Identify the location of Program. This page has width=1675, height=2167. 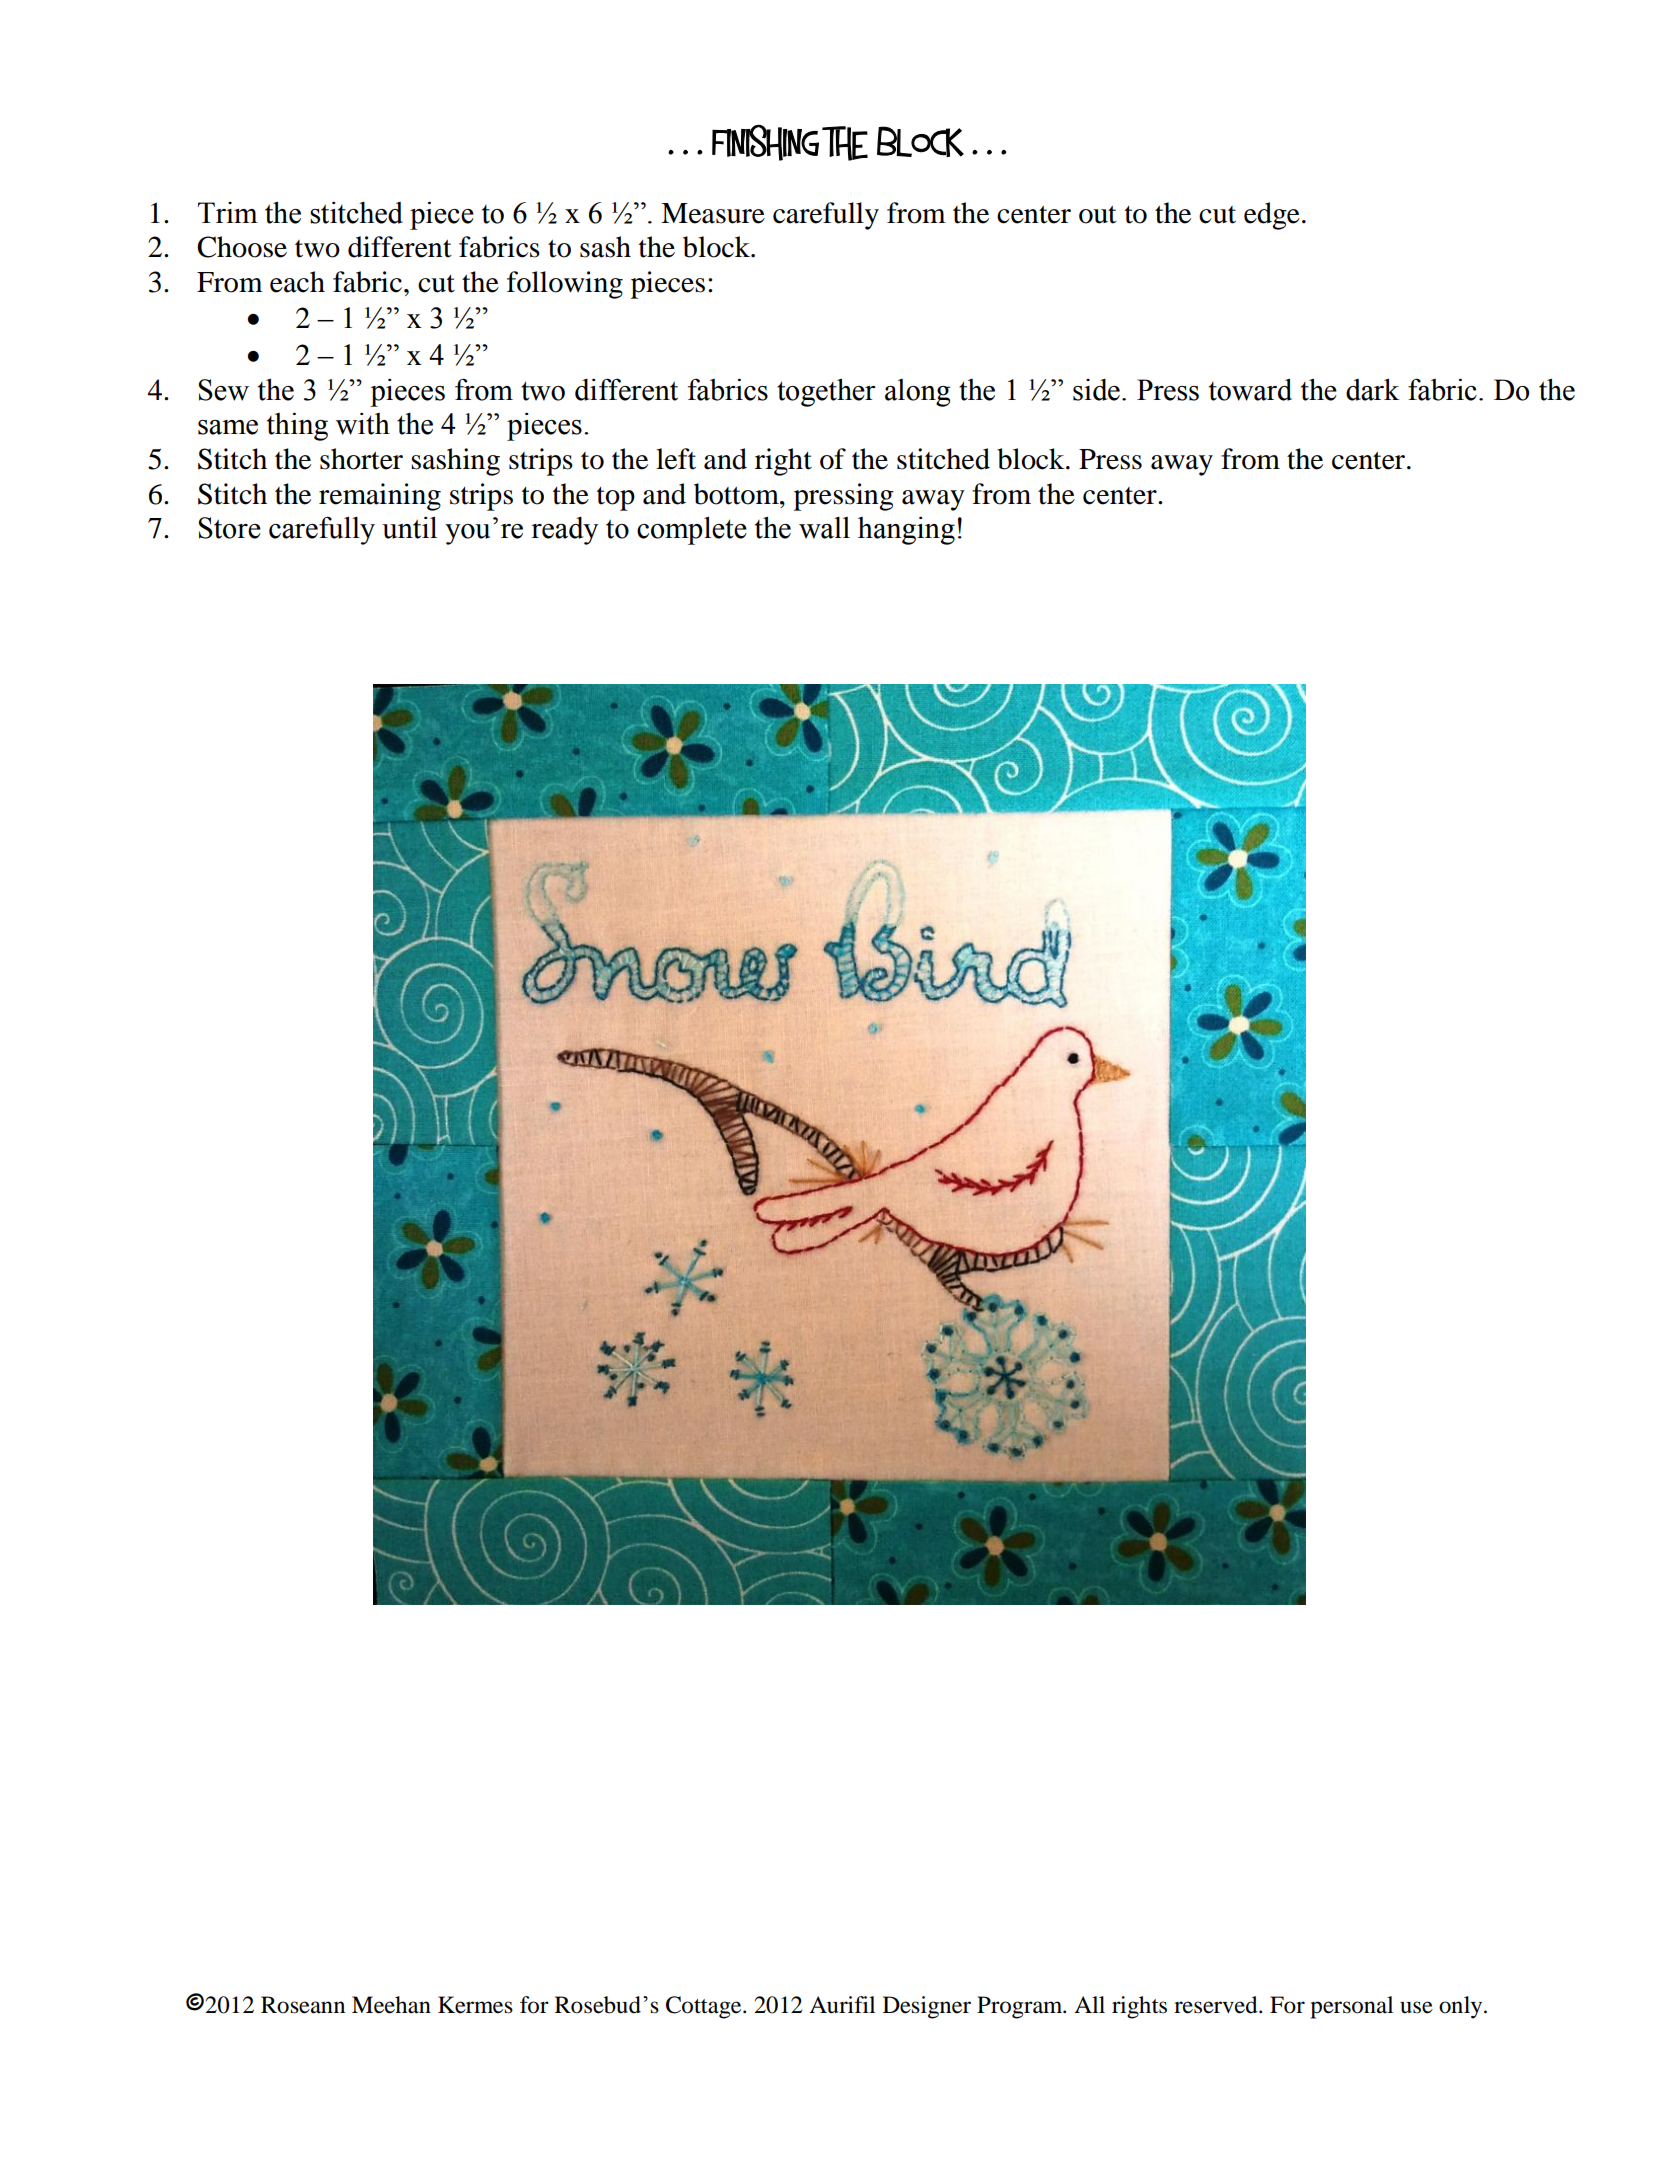
(1021, 2007).
